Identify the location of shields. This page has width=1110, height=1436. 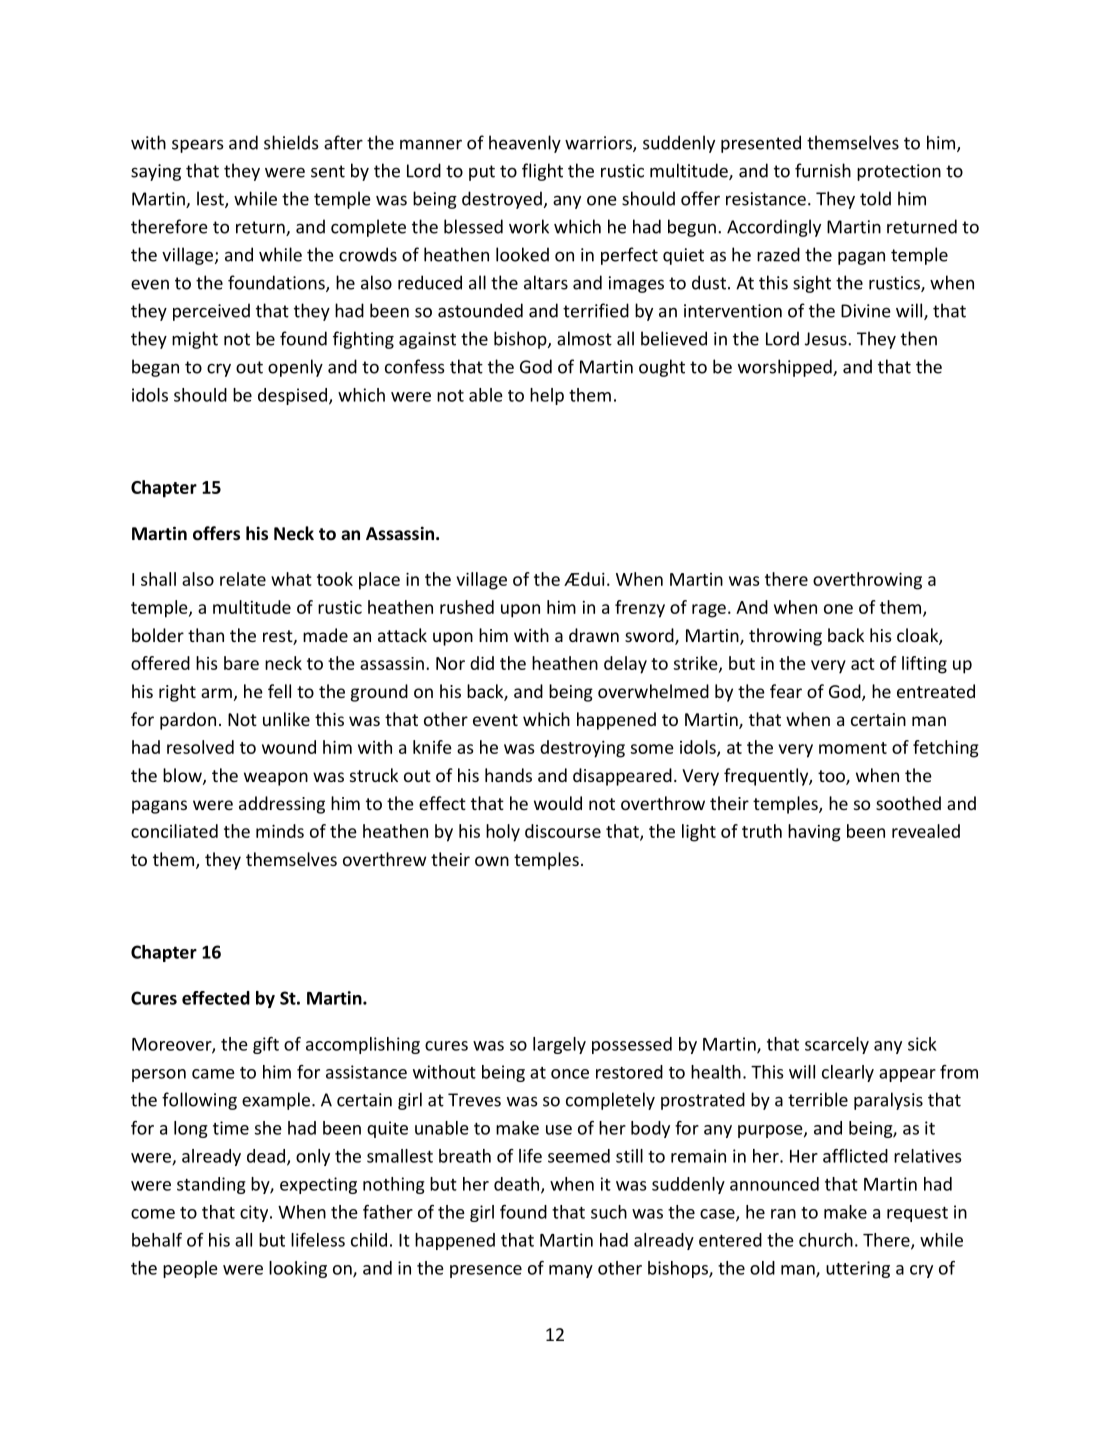
(291, 142).
